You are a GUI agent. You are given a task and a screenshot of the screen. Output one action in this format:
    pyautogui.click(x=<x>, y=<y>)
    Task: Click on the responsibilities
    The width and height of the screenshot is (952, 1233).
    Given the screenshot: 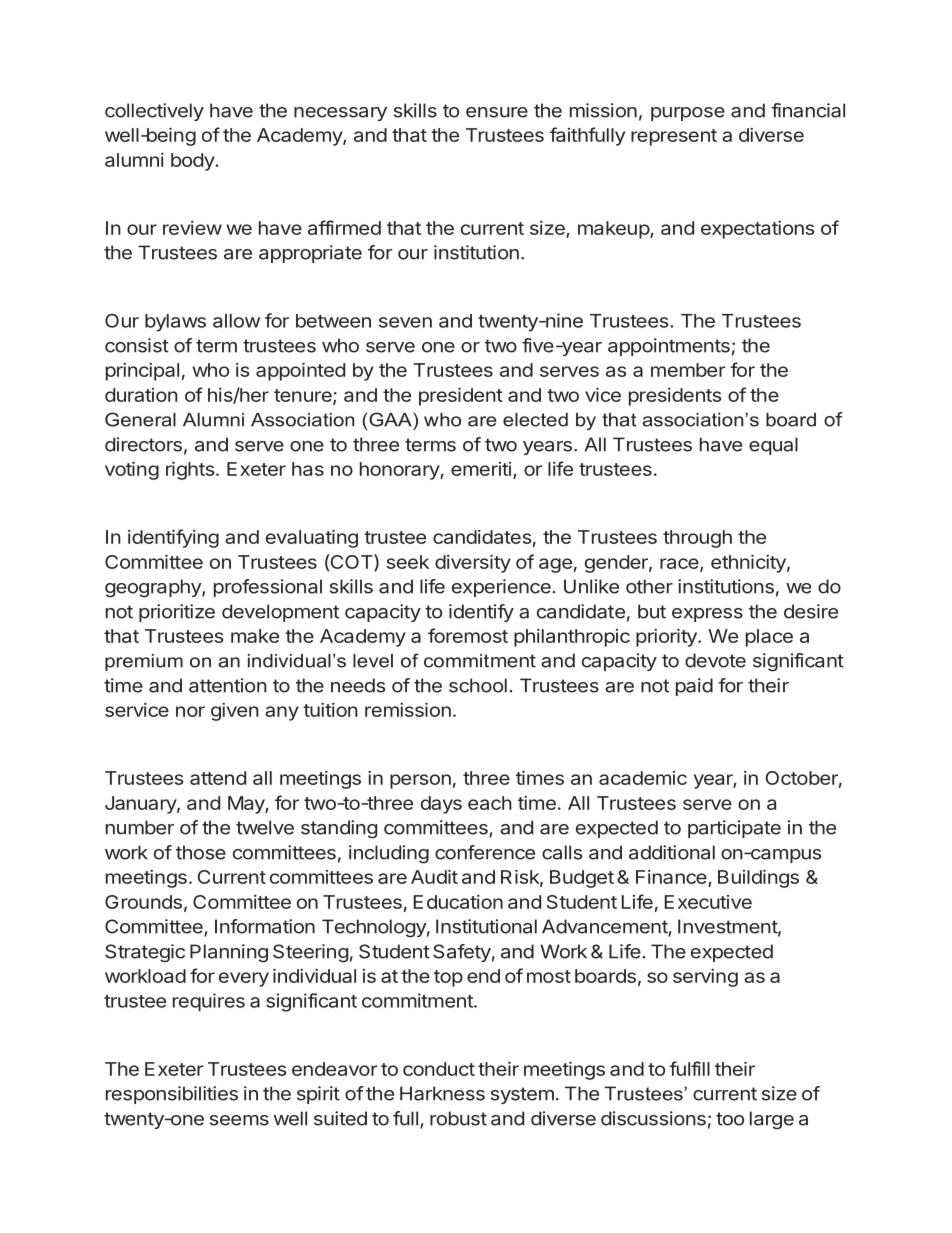 What is the action you would take?
    pyautogui.click(x=172, y=1095)
